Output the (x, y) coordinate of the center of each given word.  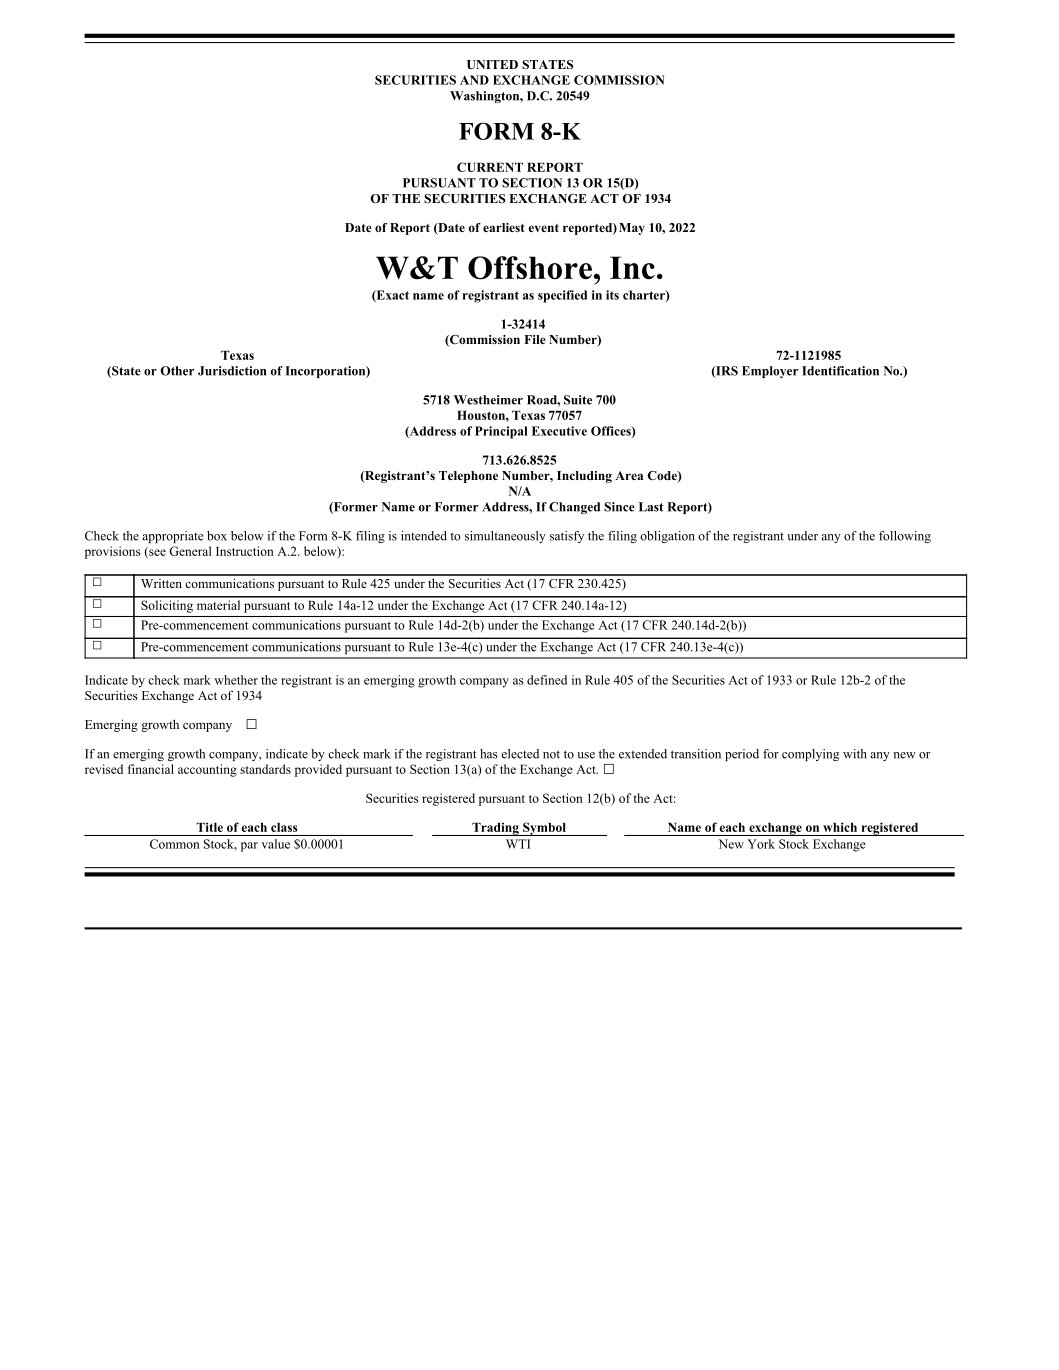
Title (209, 827)
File (535, 339)
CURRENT (490, 167)
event (544, 228)
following (905, 537)
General (190, 551)
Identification (840, 371)
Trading (495, 829)
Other (177, 371)
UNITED (492, 64)
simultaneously (505, 537)
